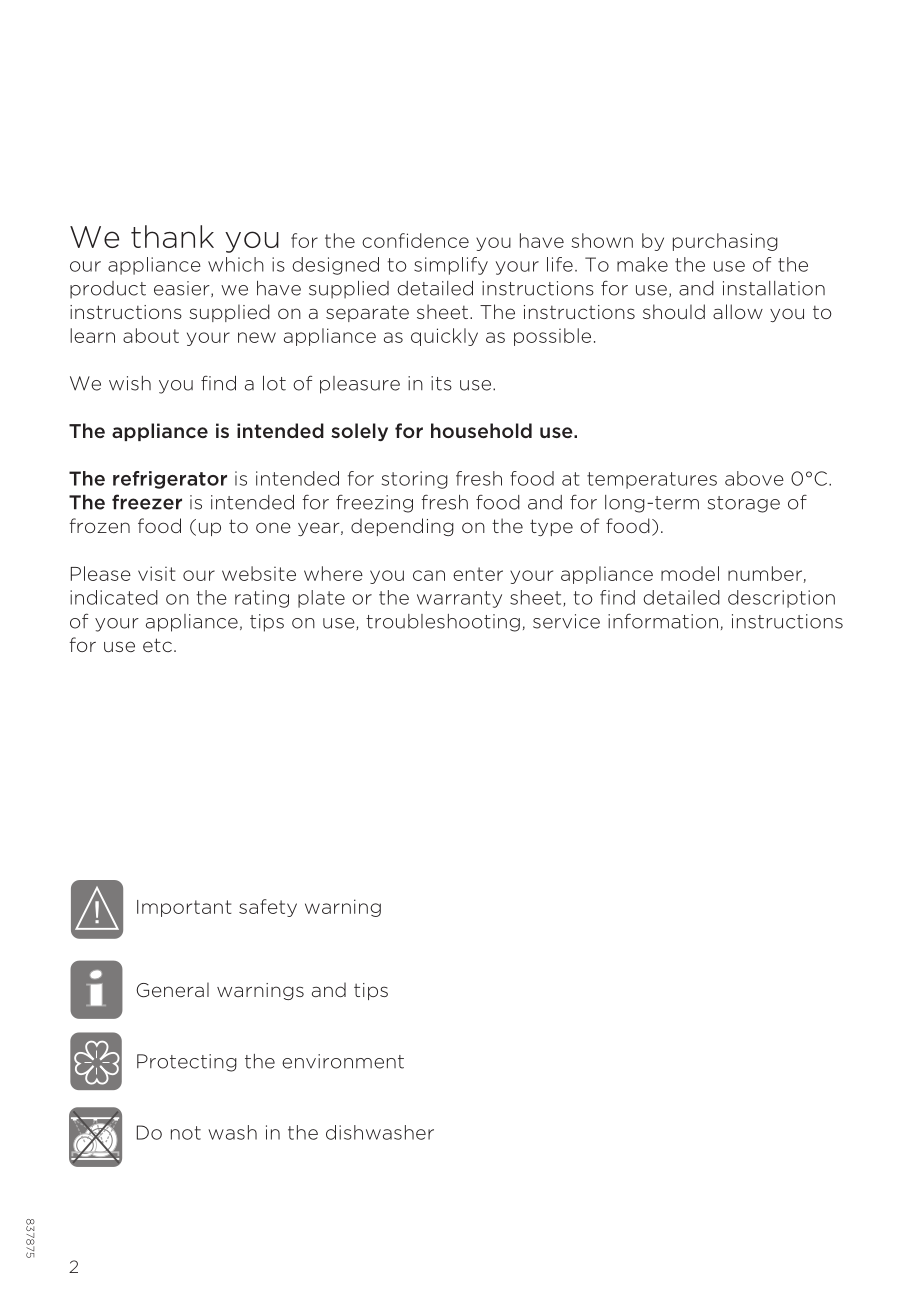  What do you see at coordinates (184, 908) in the screenshot?
I see `Important` at bounding box center [184, 908].
